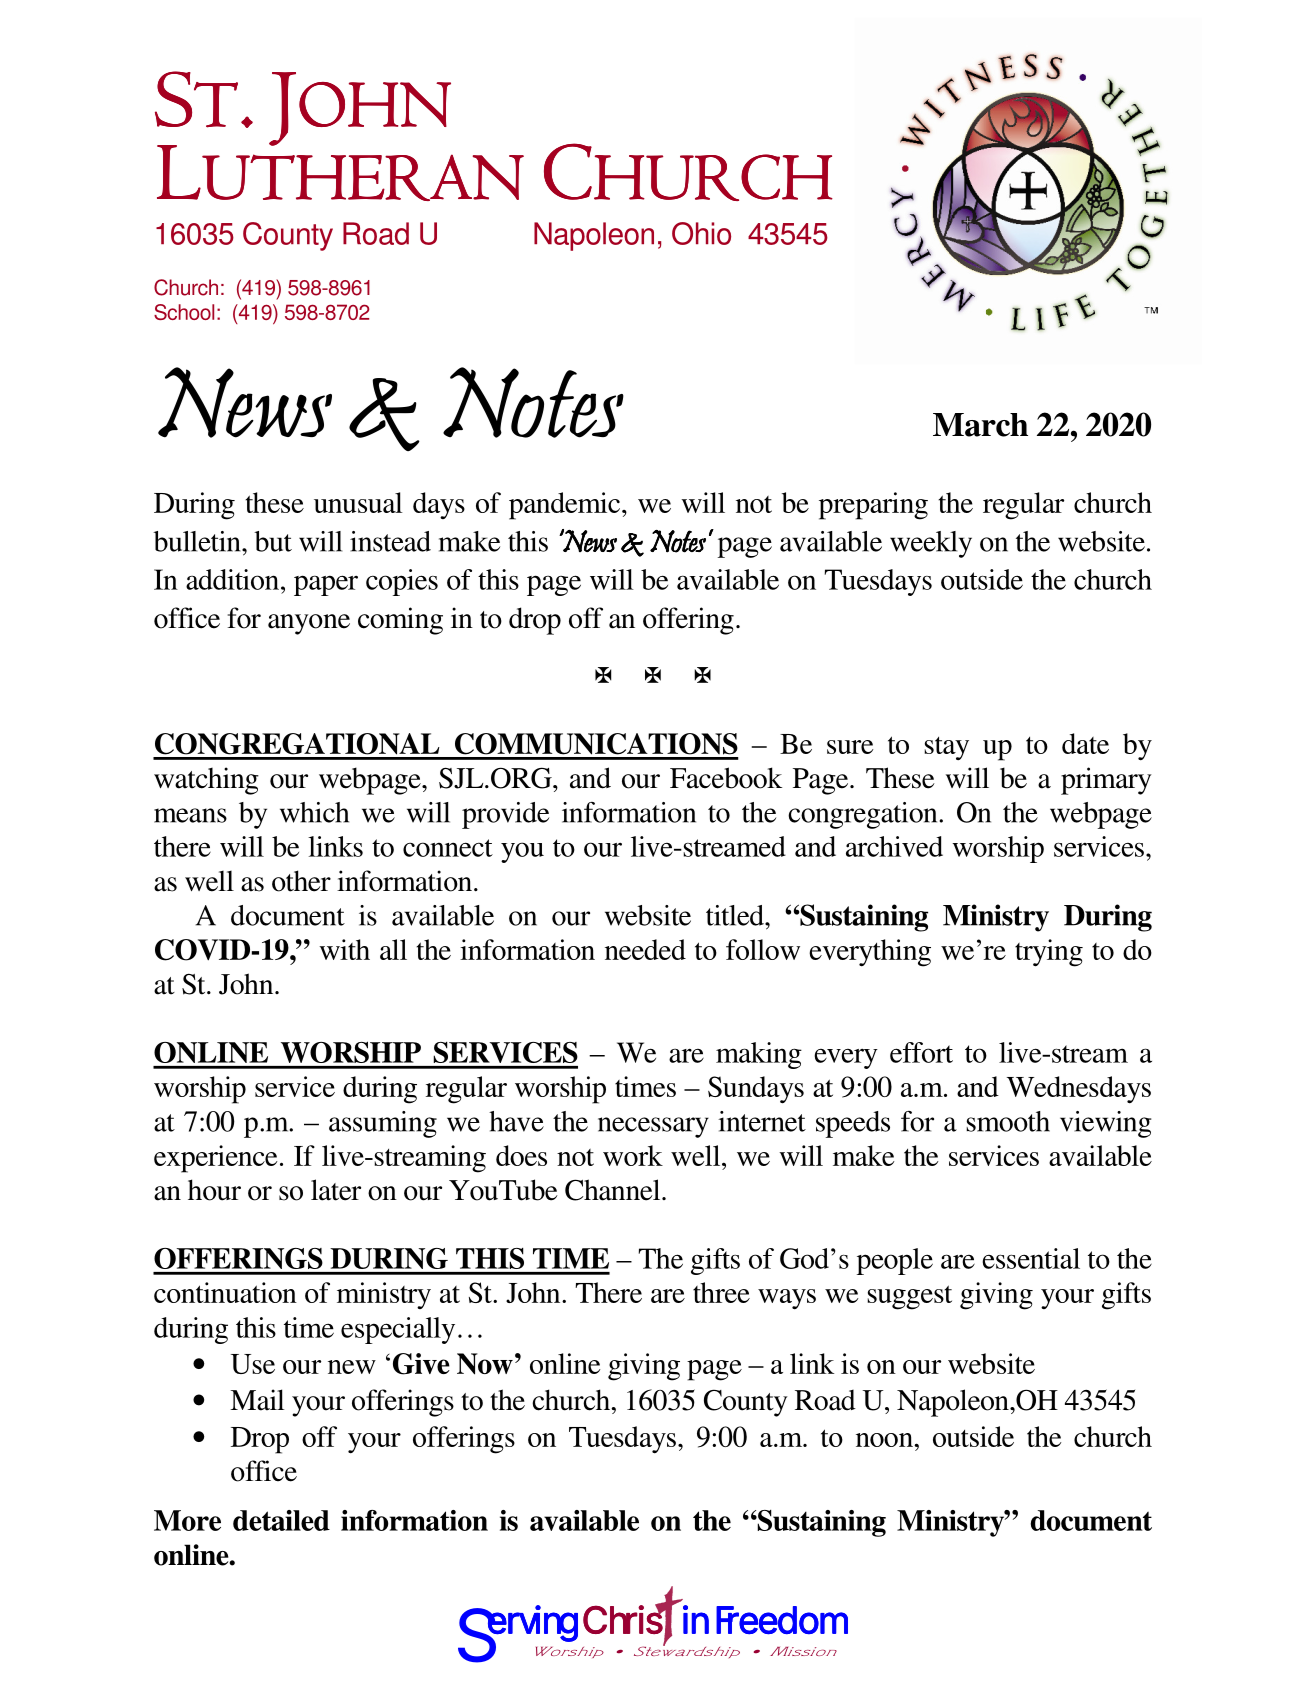  Describe the element at coordinates (885, 1440) in the screenshot. I see `noon` at that location.
